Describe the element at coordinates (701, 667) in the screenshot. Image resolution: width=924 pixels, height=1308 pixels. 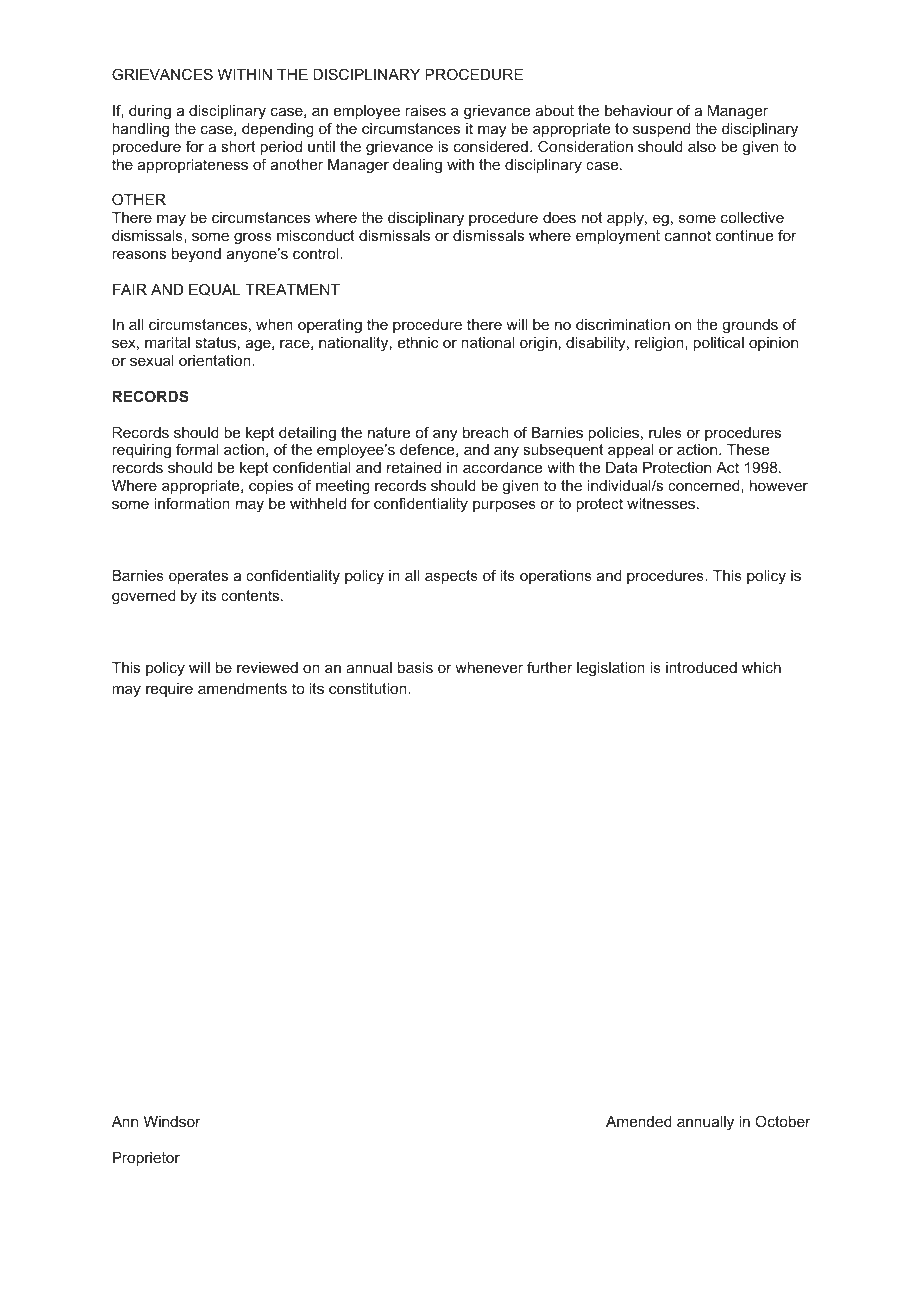
I see `introduced` at that location.
